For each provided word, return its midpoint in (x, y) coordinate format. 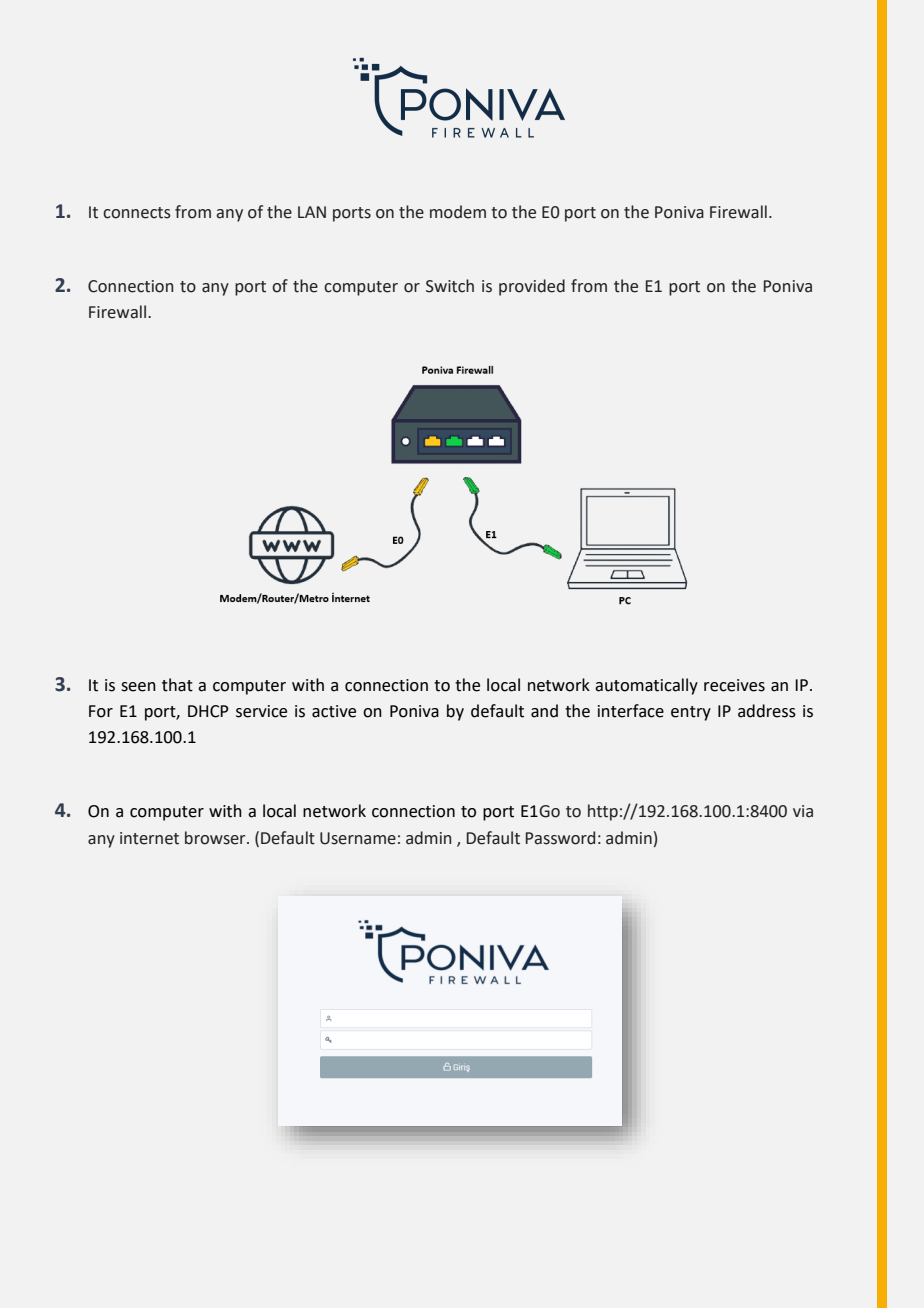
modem (458, 212)
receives (734, 685)
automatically (646, 686)
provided (532, 287)
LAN (312, 212)
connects (137, 213)
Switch (450, 286)
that (177, 685)
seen (138, 687)
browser (216, 838)
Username (358, 838)
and (544, 711)
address (767, 711)
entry (691, 713)
